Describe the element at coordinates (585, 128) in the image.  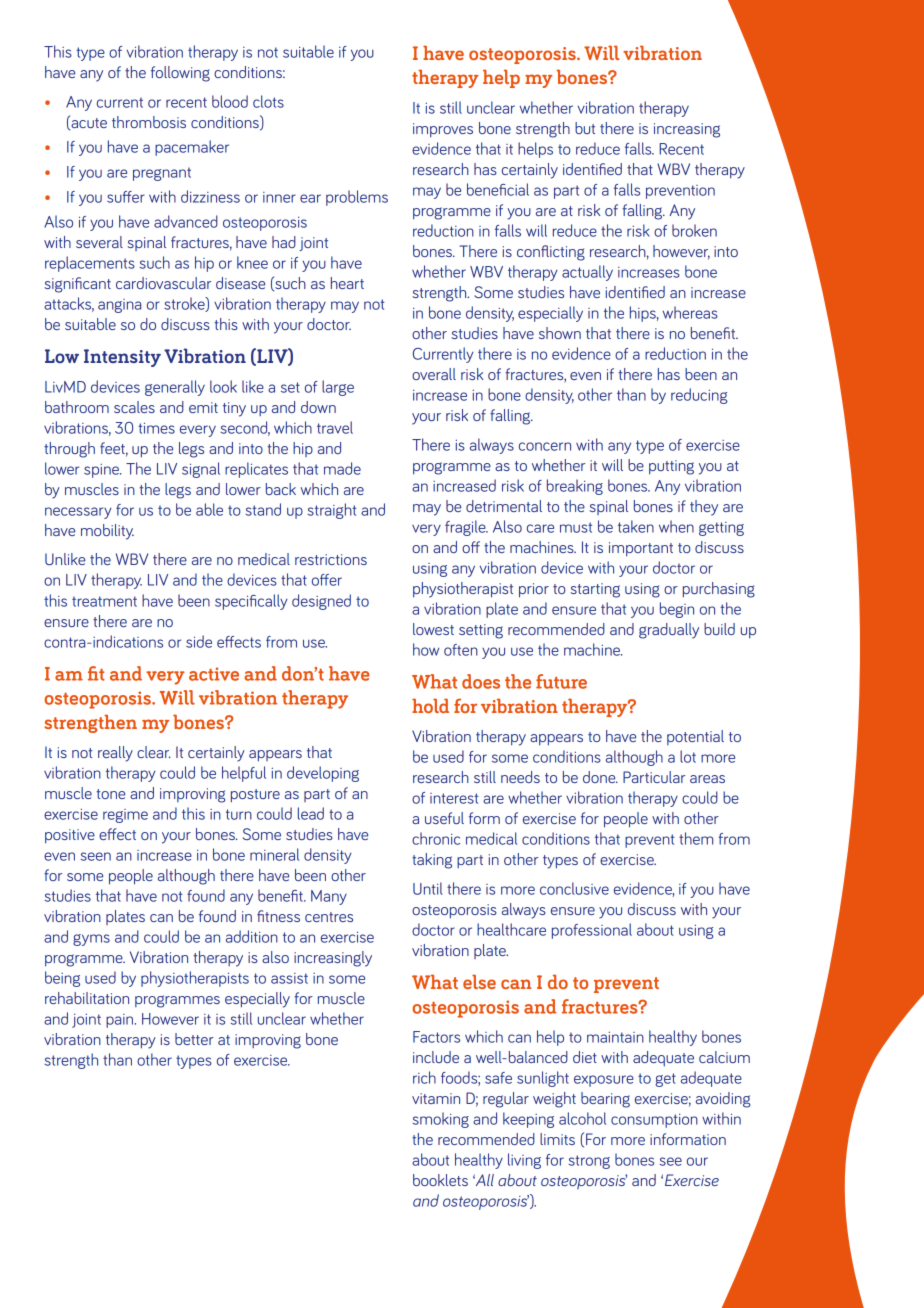
I see `but` at that location.
